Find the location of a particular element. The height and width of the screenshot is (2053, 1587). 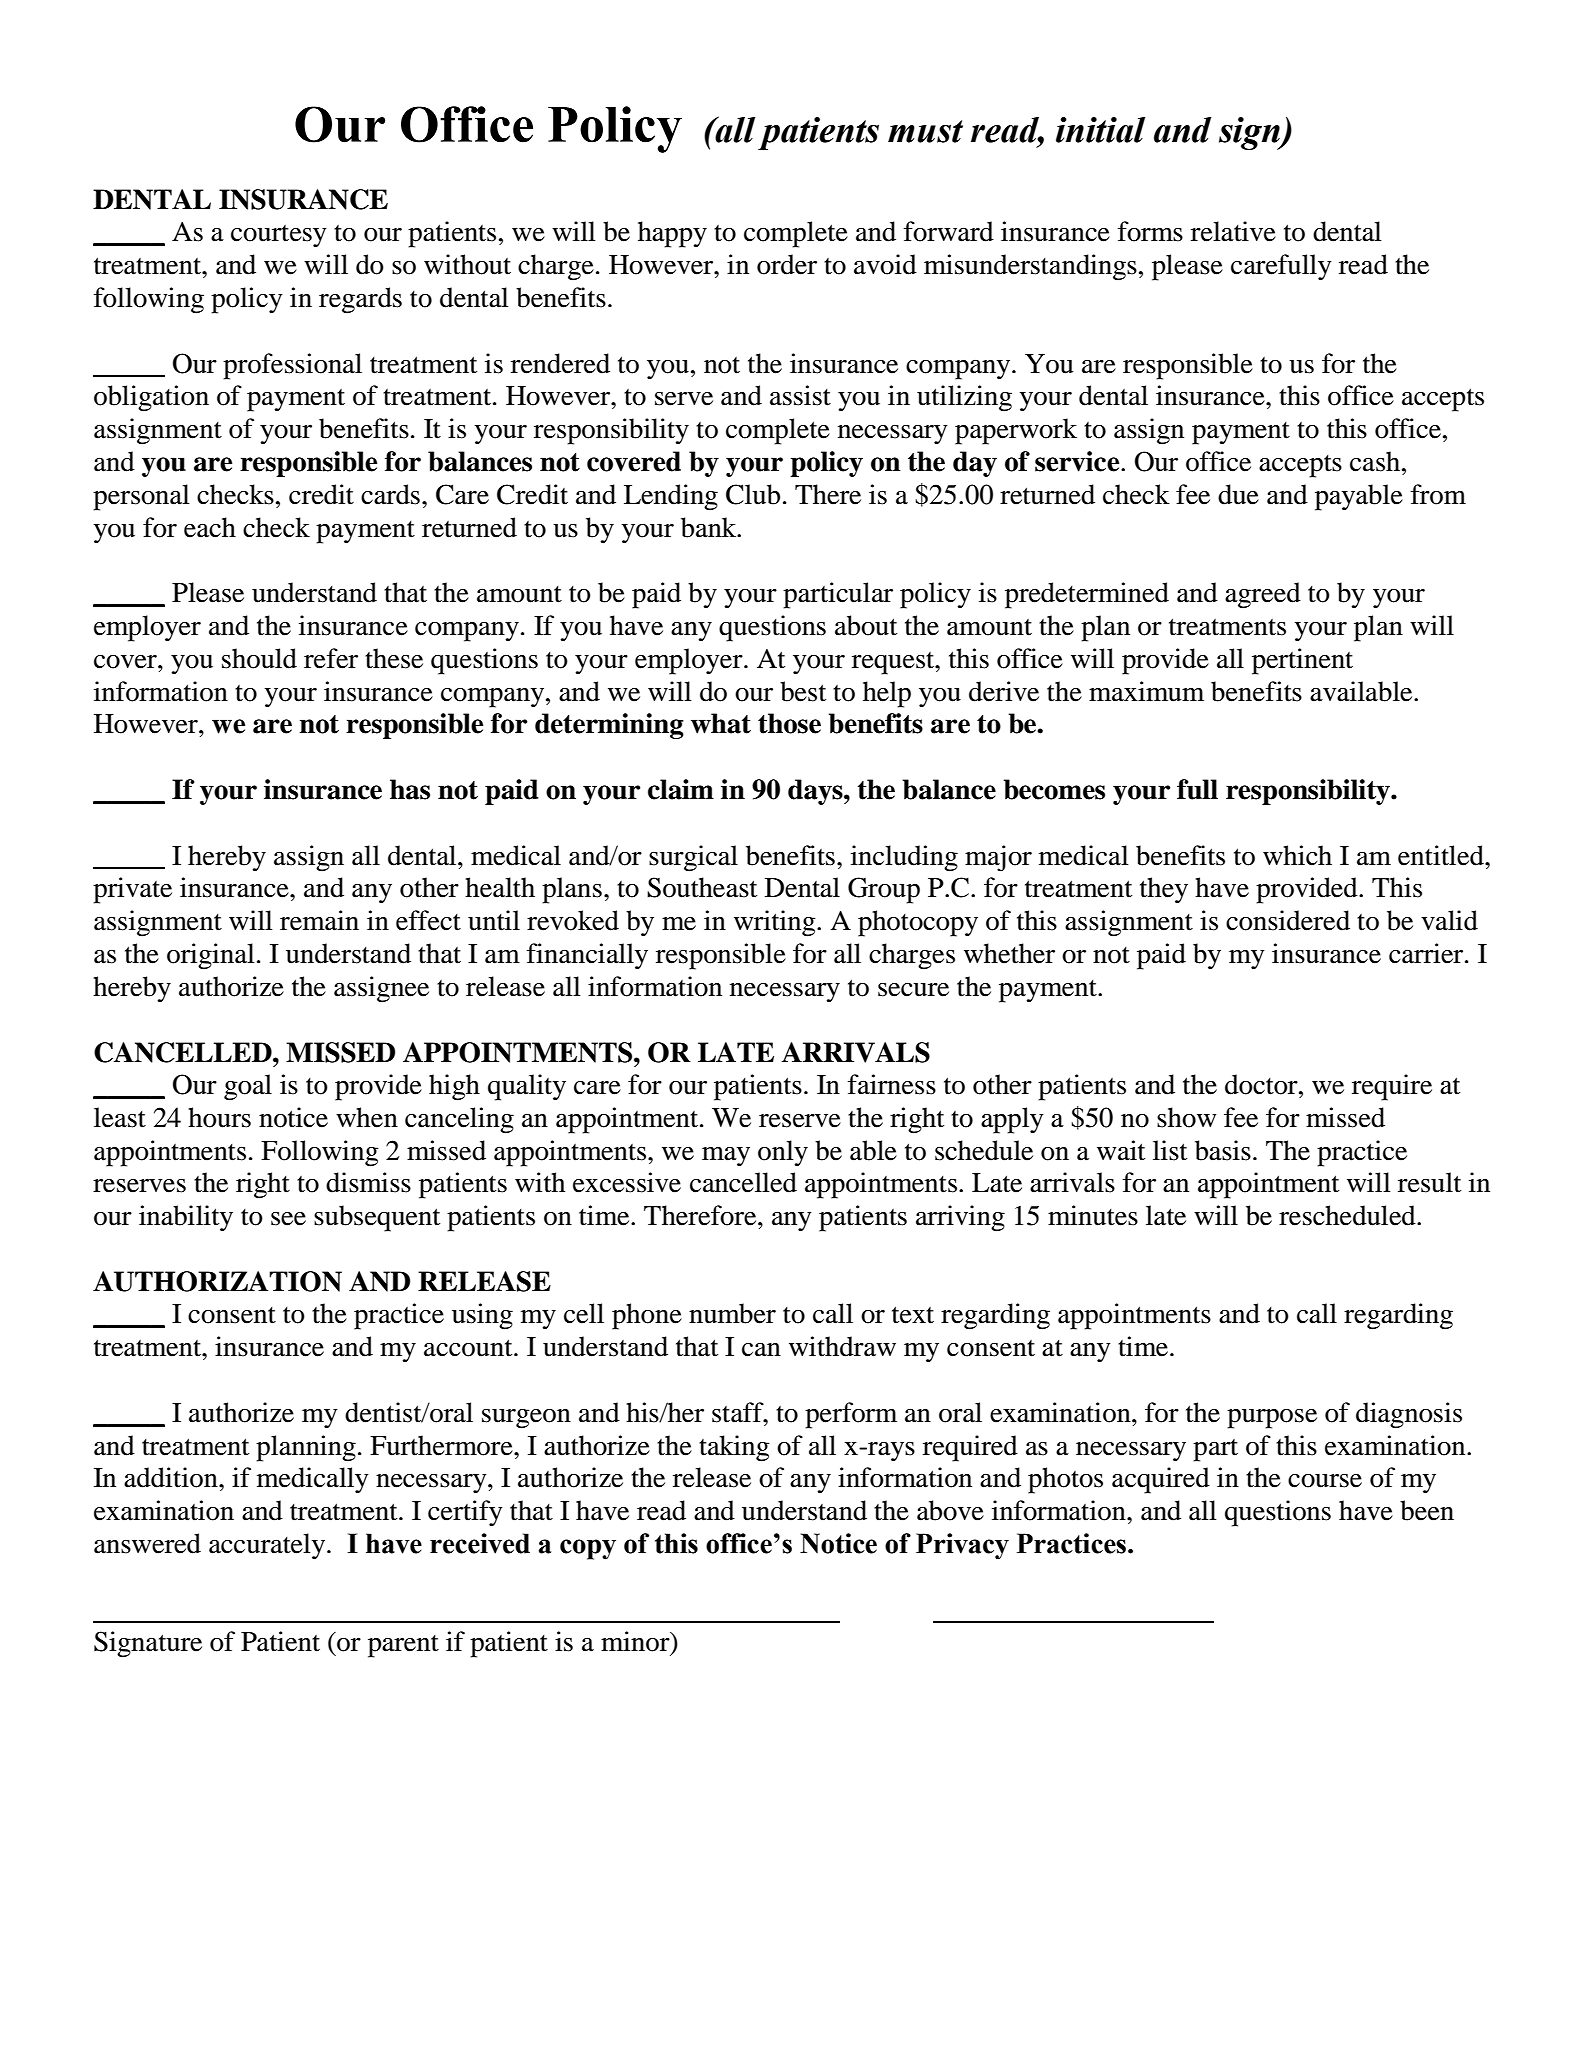

courtesy is located at coordinates (279, 236).
